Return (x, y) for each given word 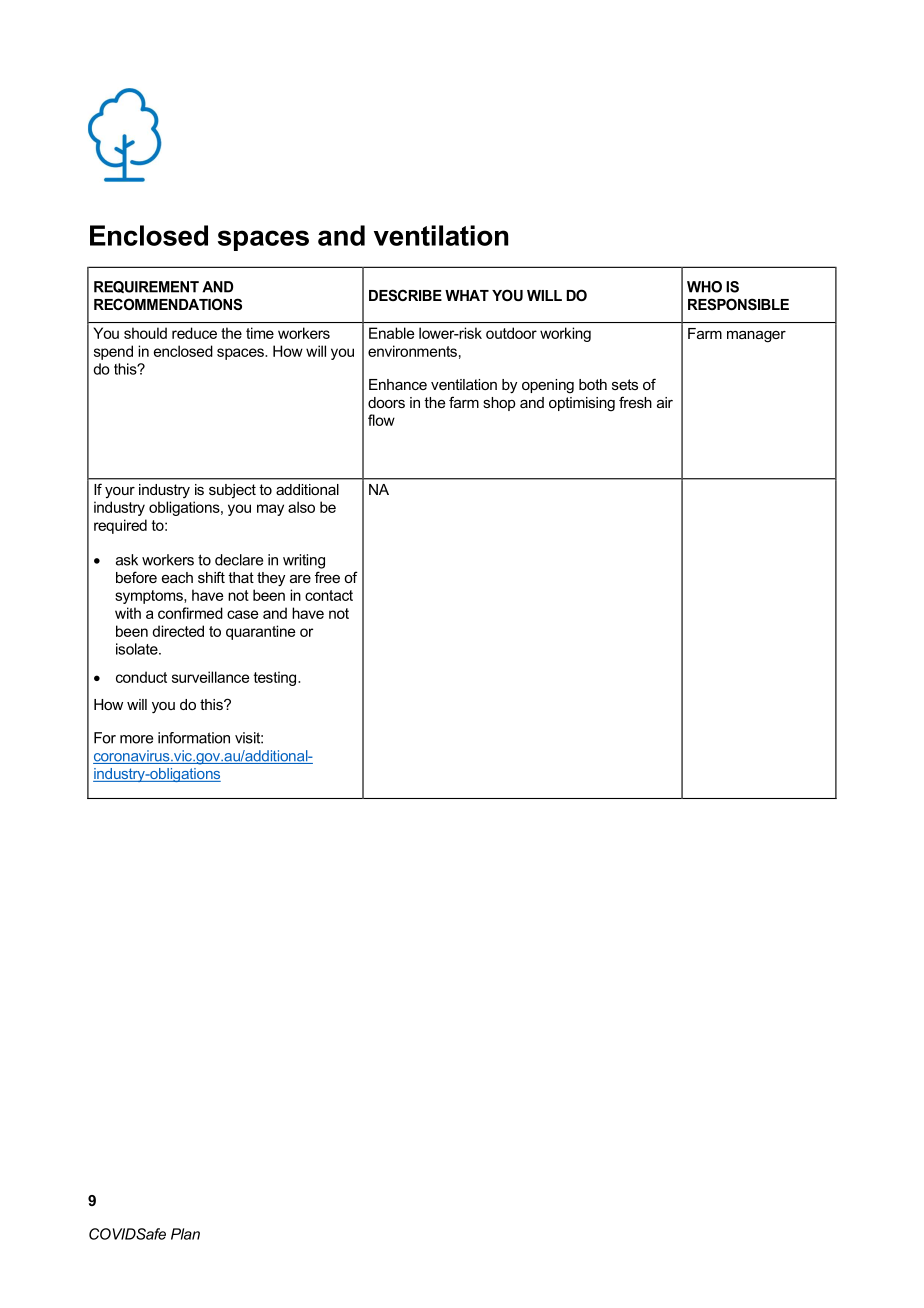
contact (329, 595)
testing (276, 678)
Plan (185, 1234)
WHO (704, 287)
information (194, 738)
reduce (194, 333)
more (136, 739)
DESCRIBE (405, 295)
